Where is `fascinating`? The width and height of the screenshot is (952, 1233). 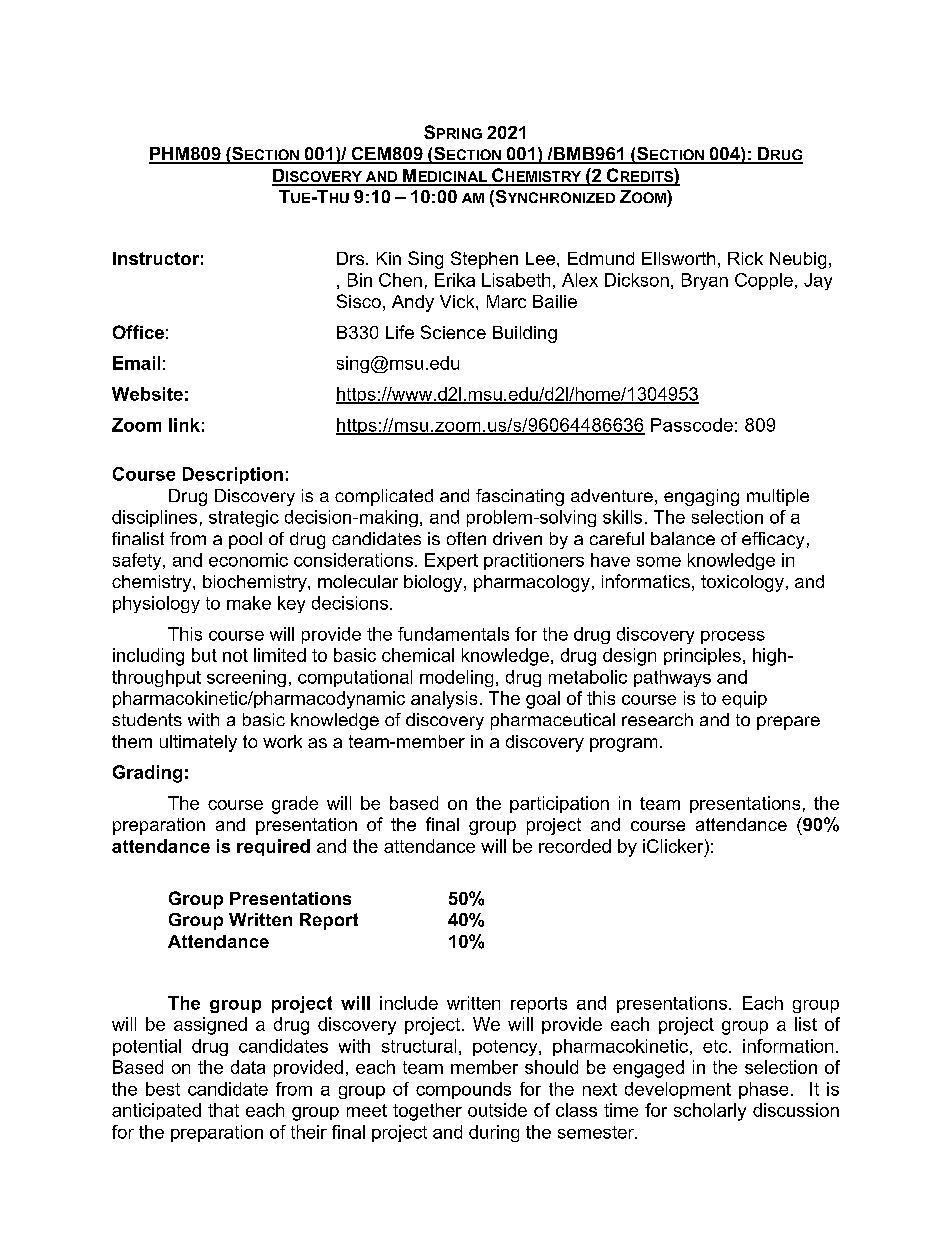 fascinating is located at coordinates (520, 497).
